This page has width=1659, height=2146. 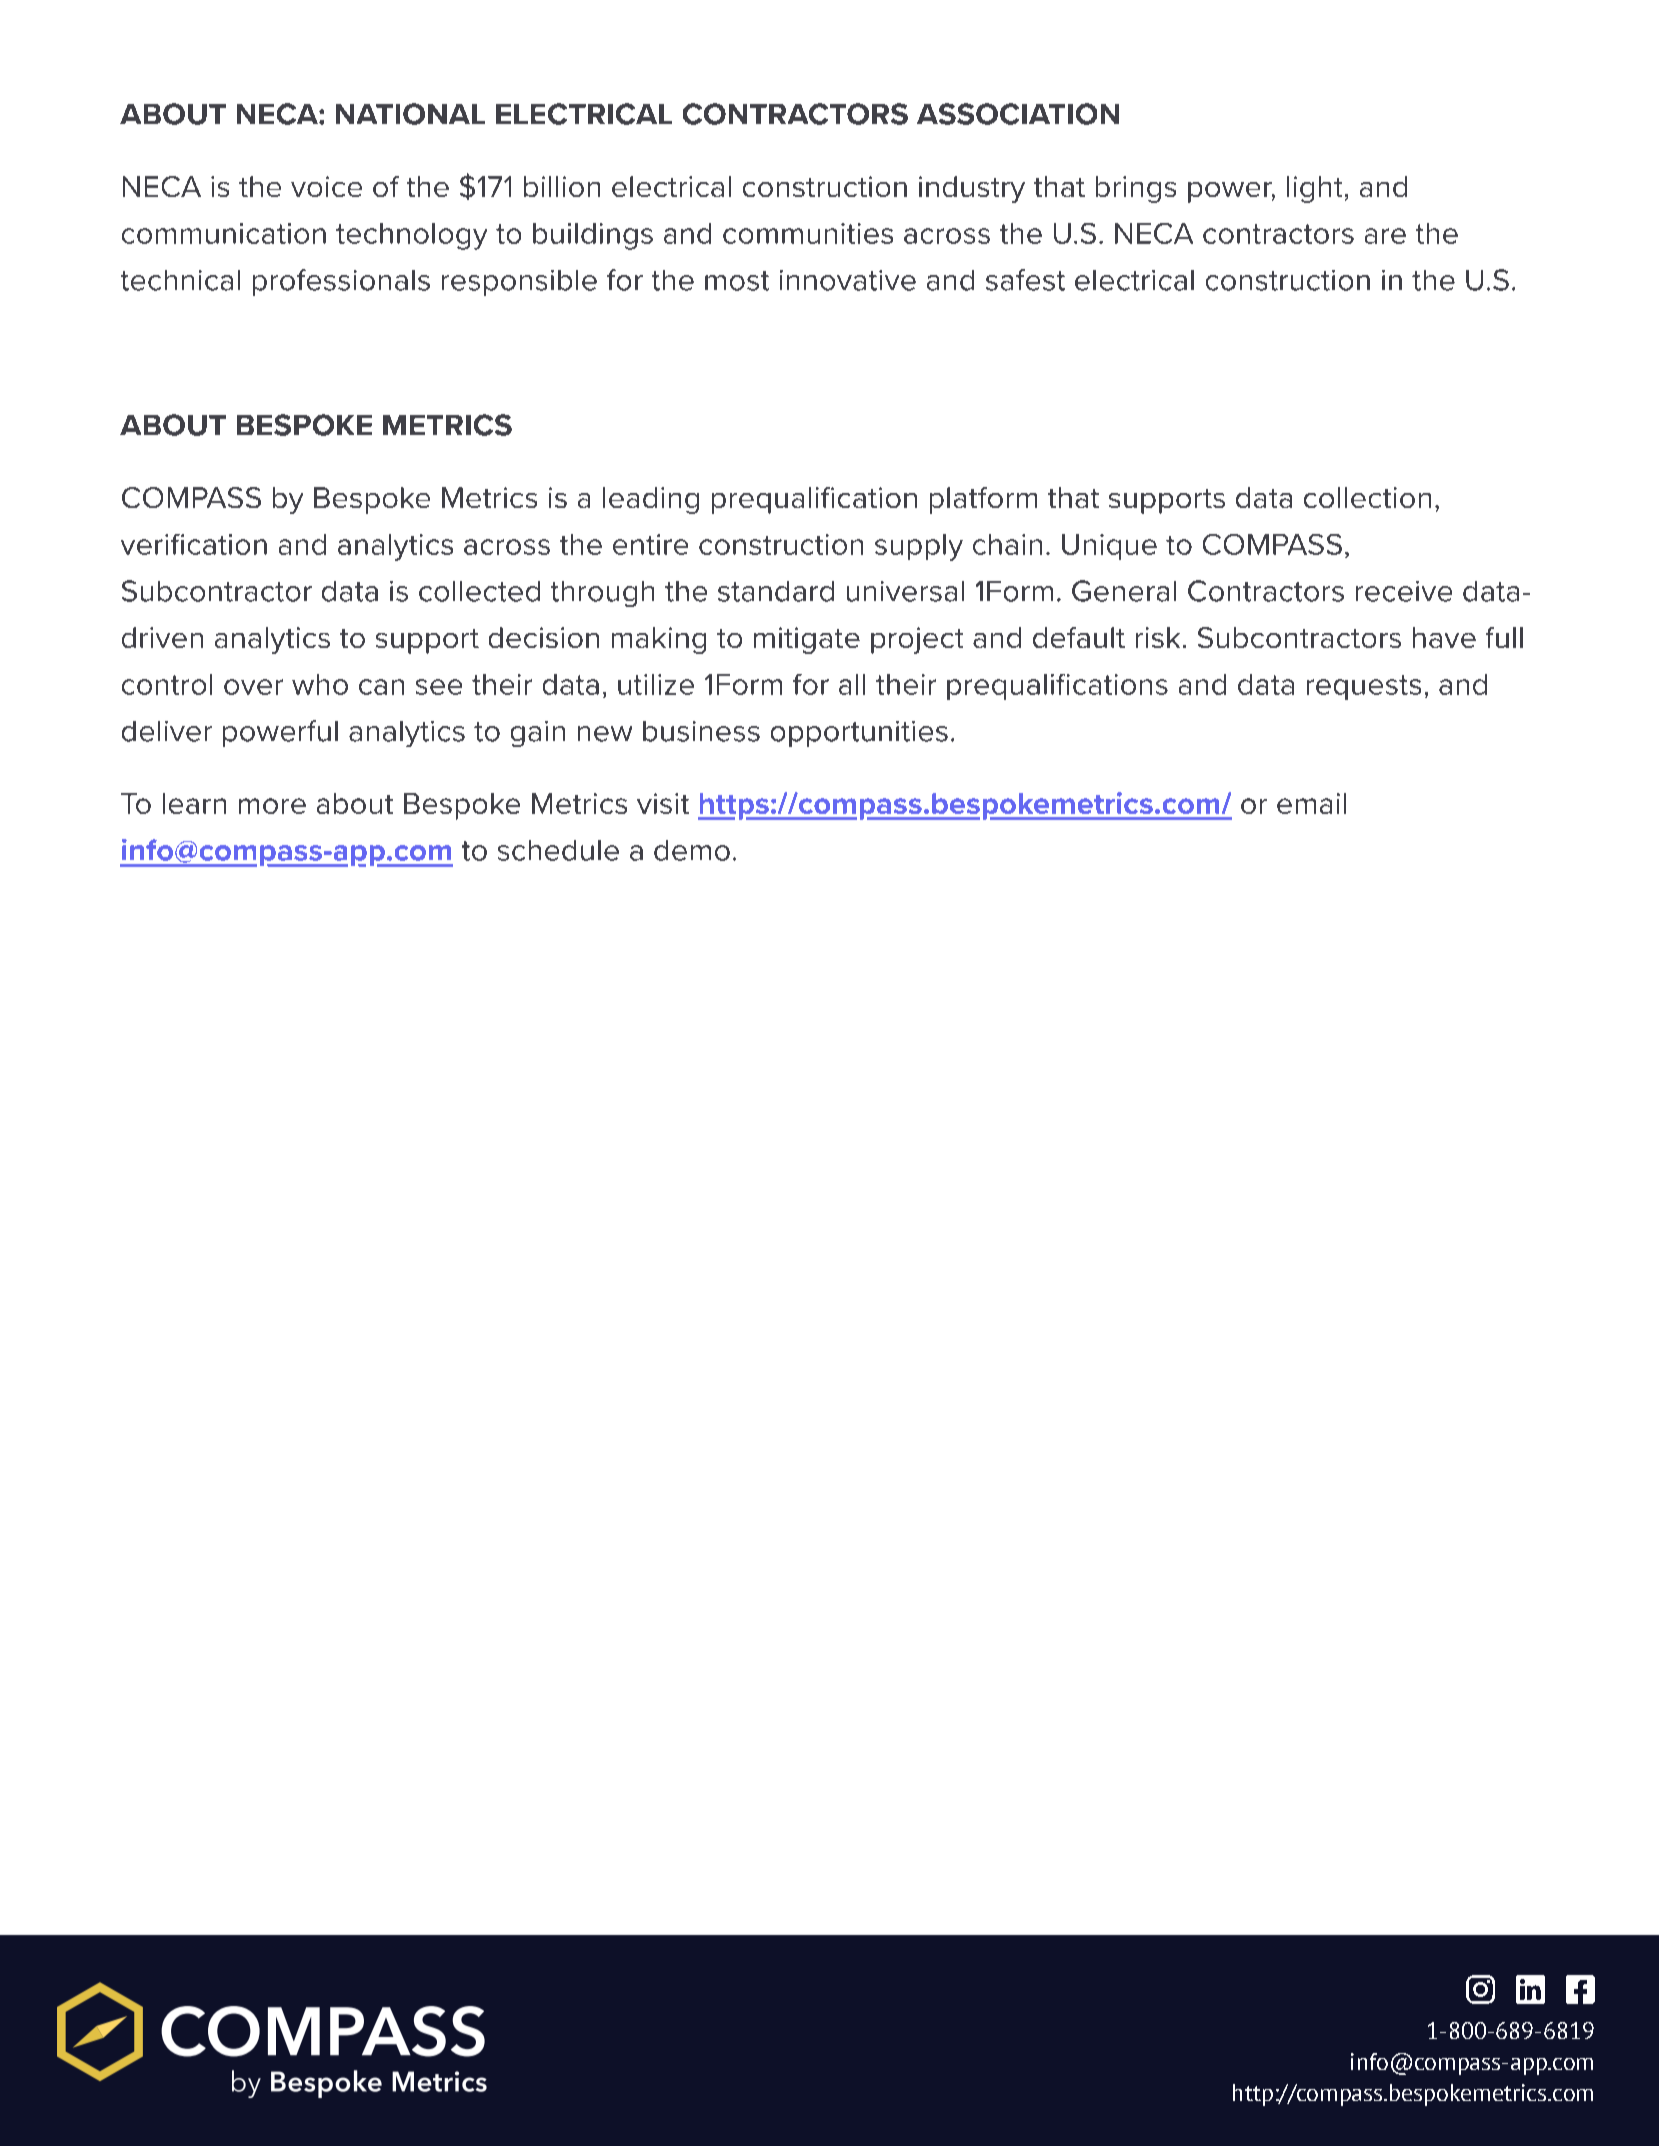 What do you see at coordinates (692, 850) in the page?
I see `demo` at bounding box center [692, 850].
